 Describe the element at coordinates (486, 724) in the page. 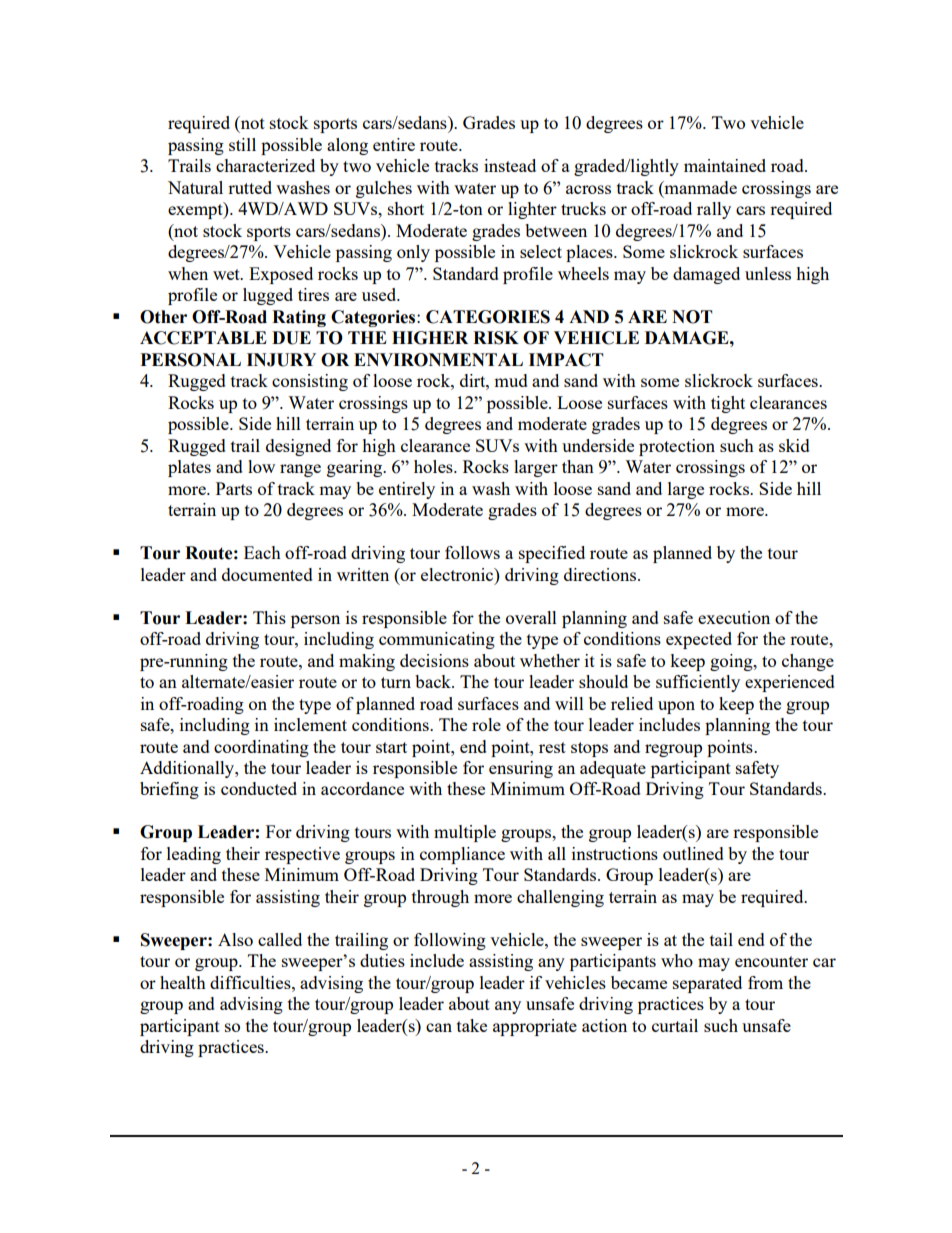

I see `role` at that location.
